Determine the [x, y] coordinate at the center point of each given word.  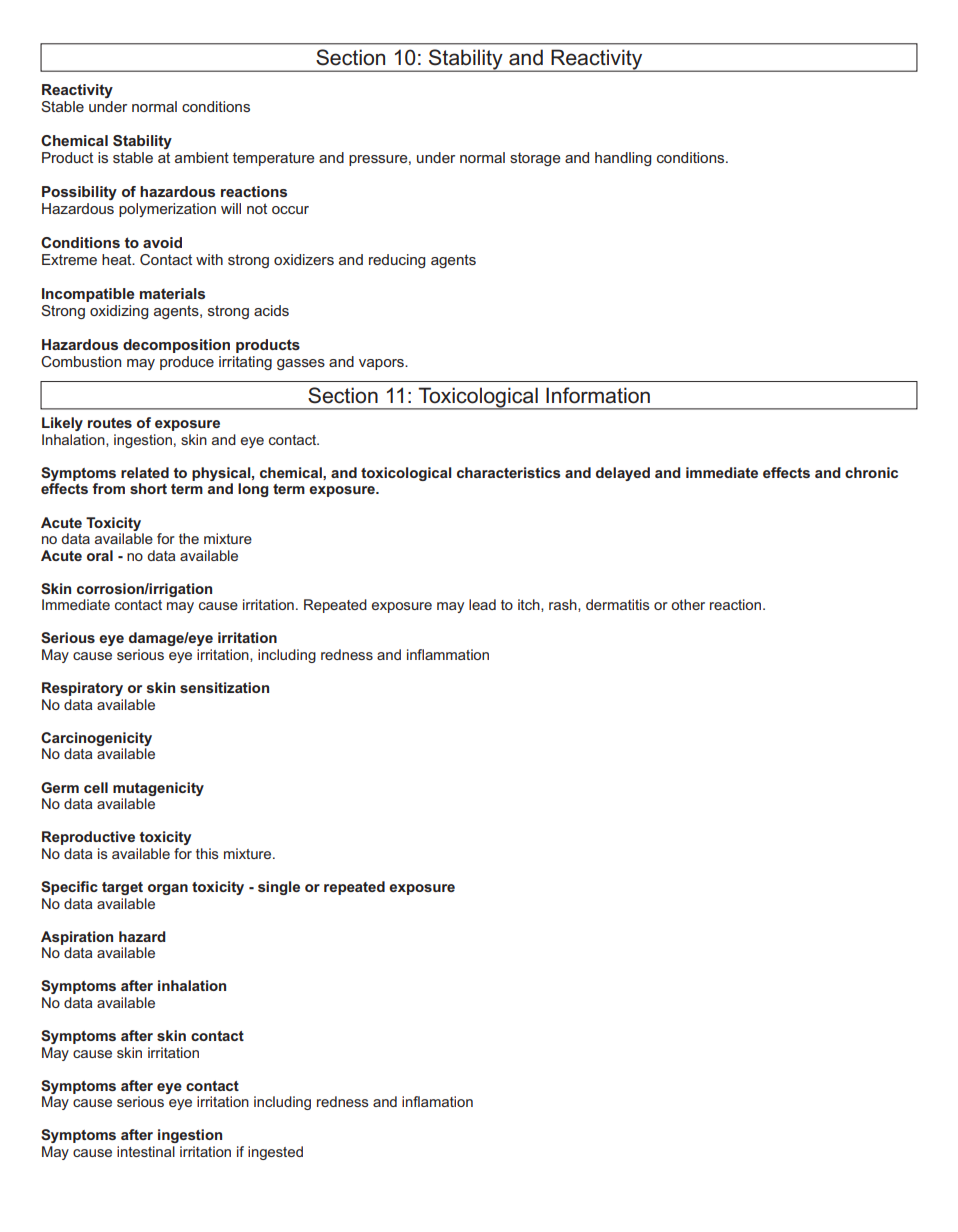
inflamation [437, 1101]
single [279, 888]
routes [110, 423]
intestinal [146, 1151]
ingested [275, 1153]
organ [168, 889]
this [207, 853]
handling [623, 159]
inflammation [448, 654]
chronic [871, 472]
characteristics [509, 472]
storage [535, 159]
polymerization [167, 210]
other [688, 604]
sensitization [224, 687]
